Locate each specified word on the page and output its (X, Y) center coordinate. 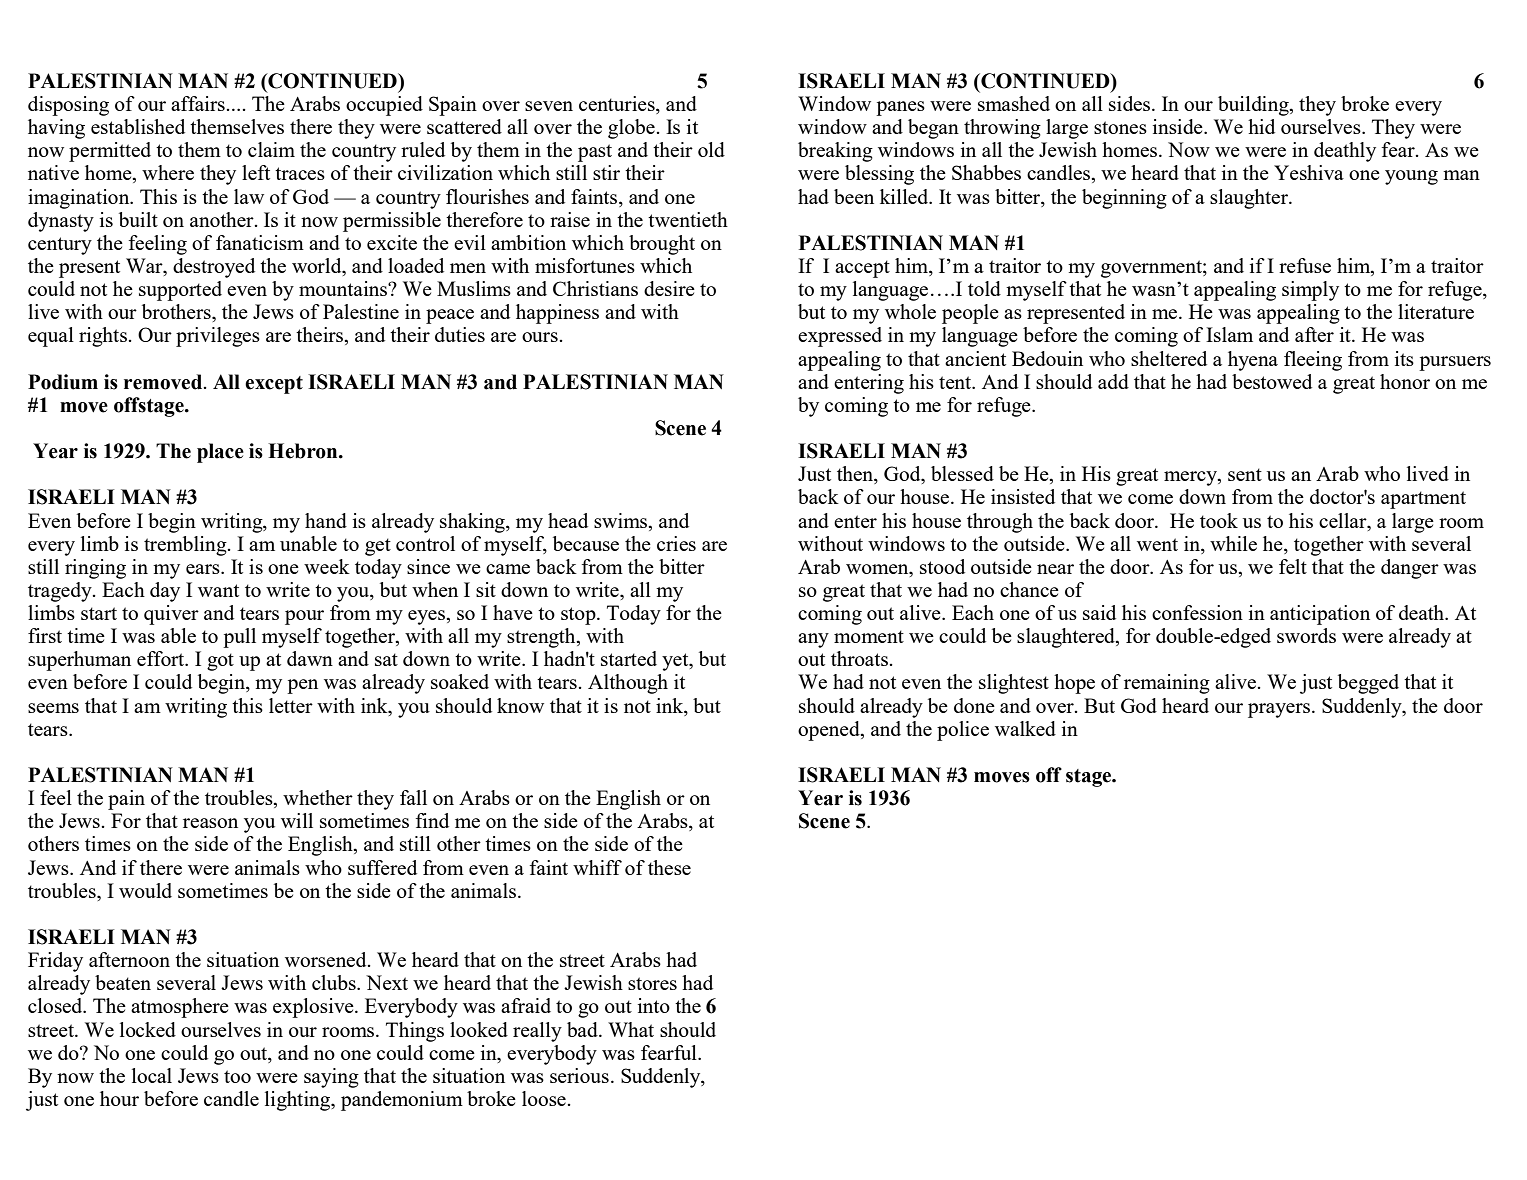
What (631, 1029)
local (152, 1075)
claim (271, 149)
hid (1261, 126)
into (654, 1005)
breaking (835, 152)
